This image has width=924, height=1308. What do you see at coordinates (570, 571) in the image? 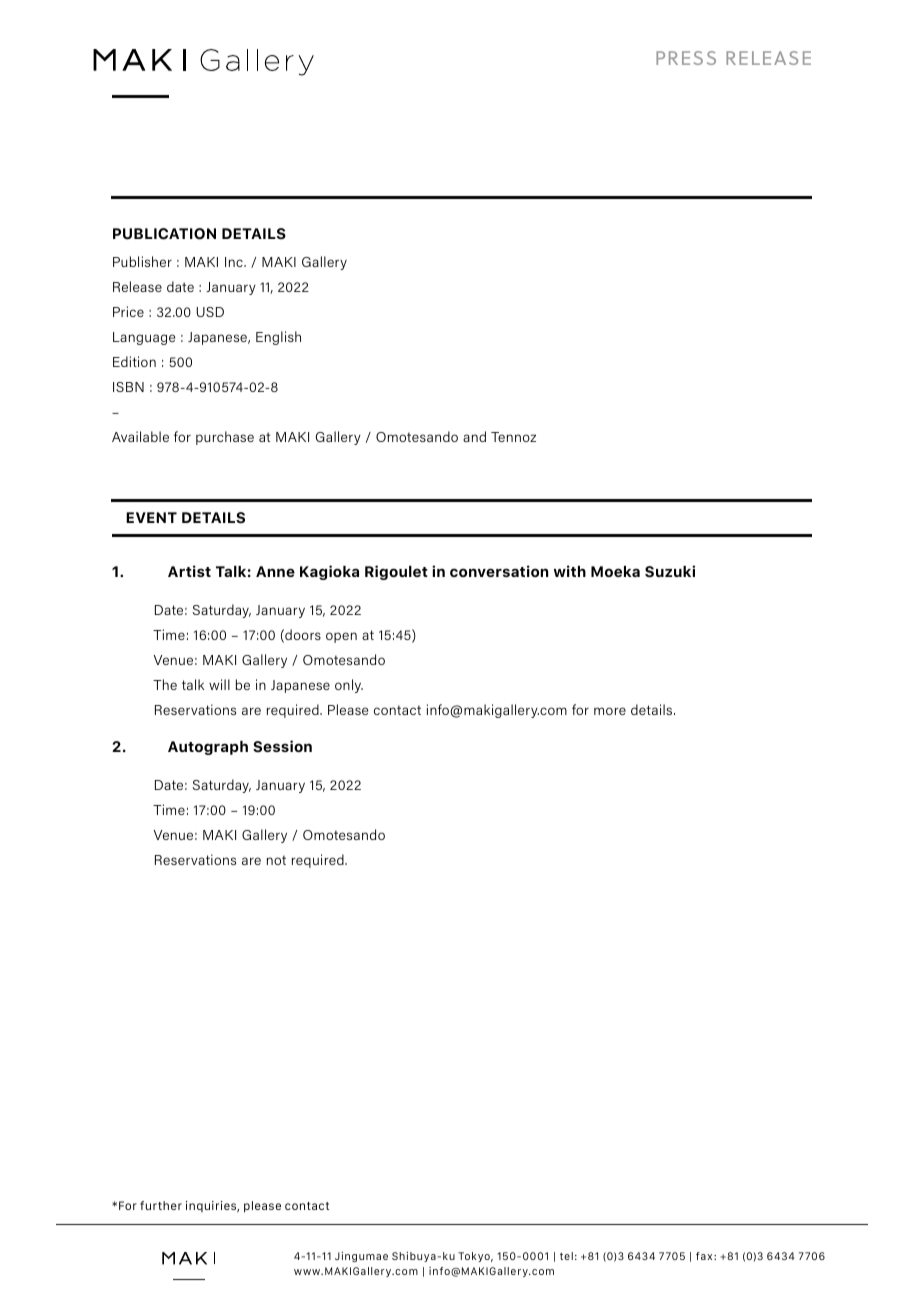
I see `with` at bounding box center [570, 571].
